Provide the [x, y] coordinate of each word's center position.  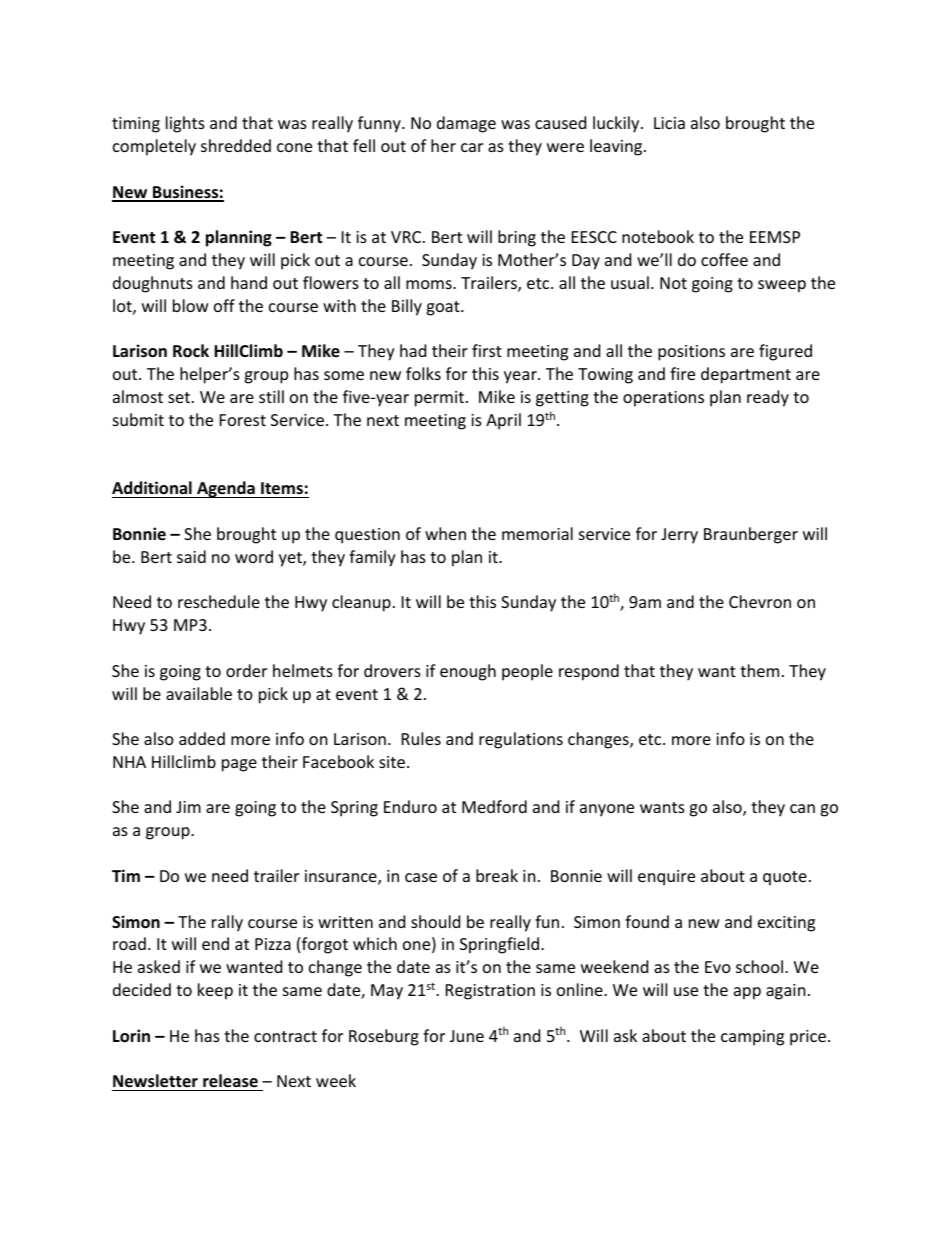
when [445, 533]
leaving [617, 147]
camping [752, 1038]
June [467, 1036]
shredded [236, 145]
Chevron [760, 601]
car [472, 147]
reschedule [219, 601]
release [230, 1081]
